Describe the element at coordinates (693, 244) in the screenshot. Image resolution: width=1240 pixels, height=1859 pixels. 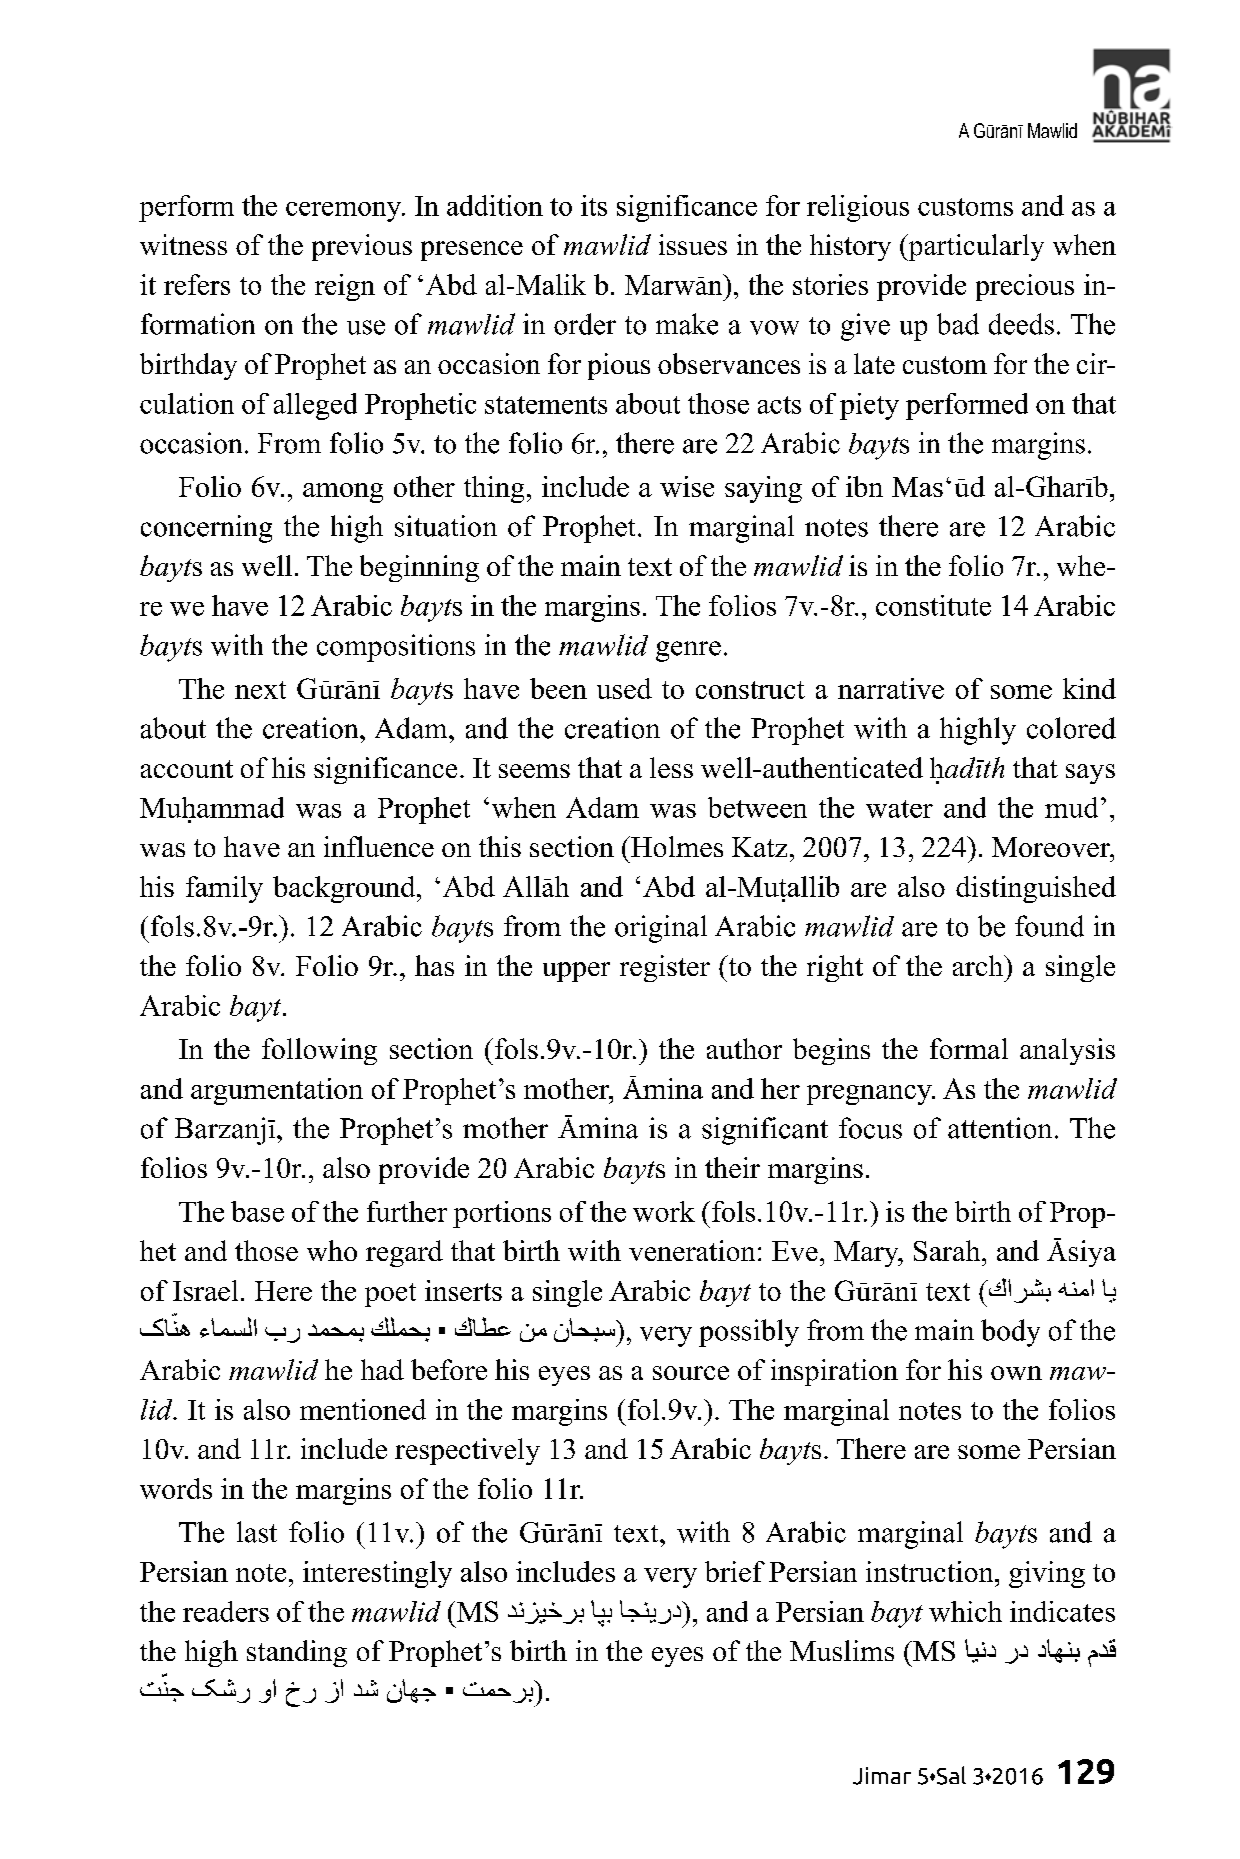
I see `issues` at that location.
